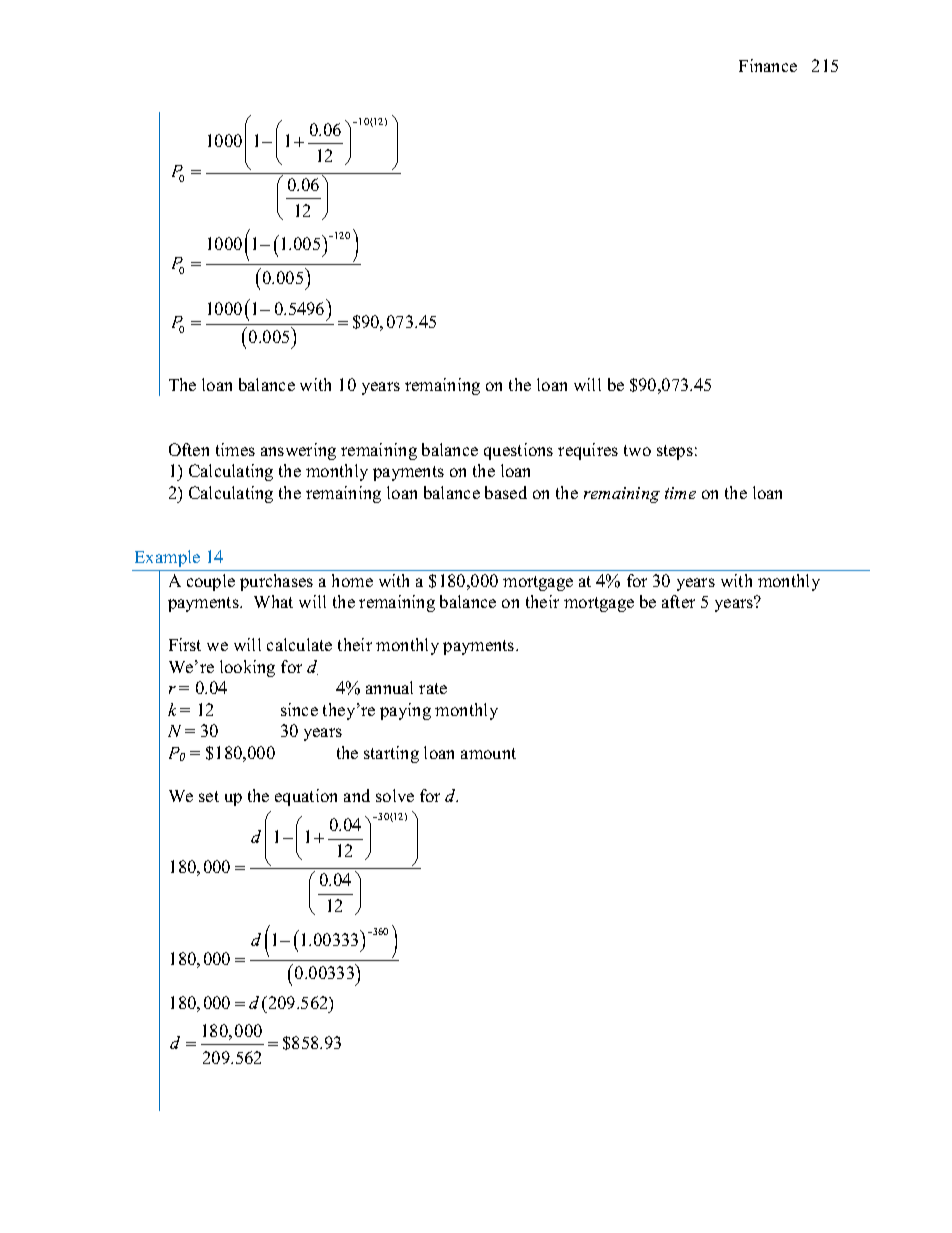 The height and width of the page is (1233, 952). I want to click on after, so click(678, 601).
